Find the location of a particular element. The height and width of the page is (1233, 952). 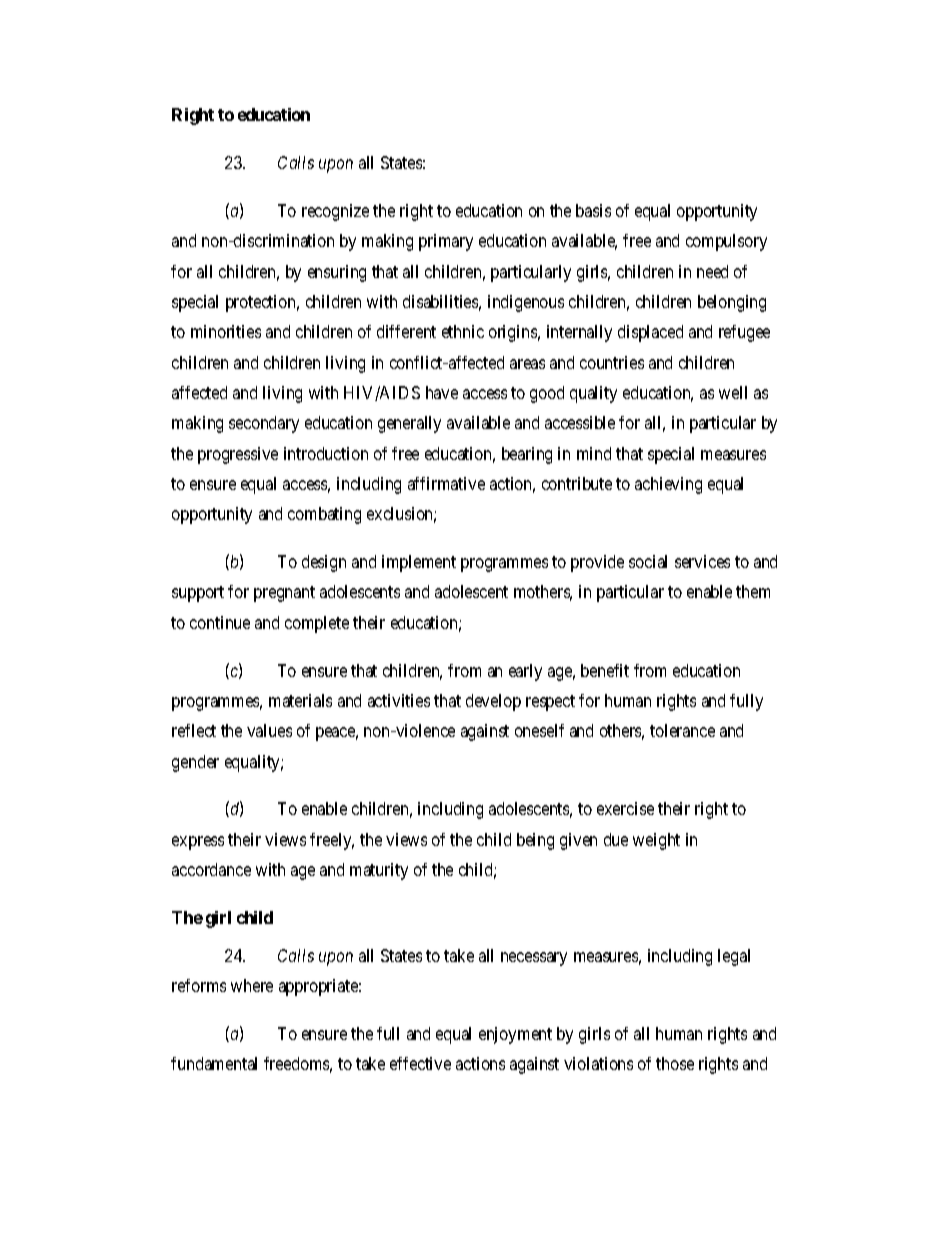

recognize is located at coordinates (335, 212).
